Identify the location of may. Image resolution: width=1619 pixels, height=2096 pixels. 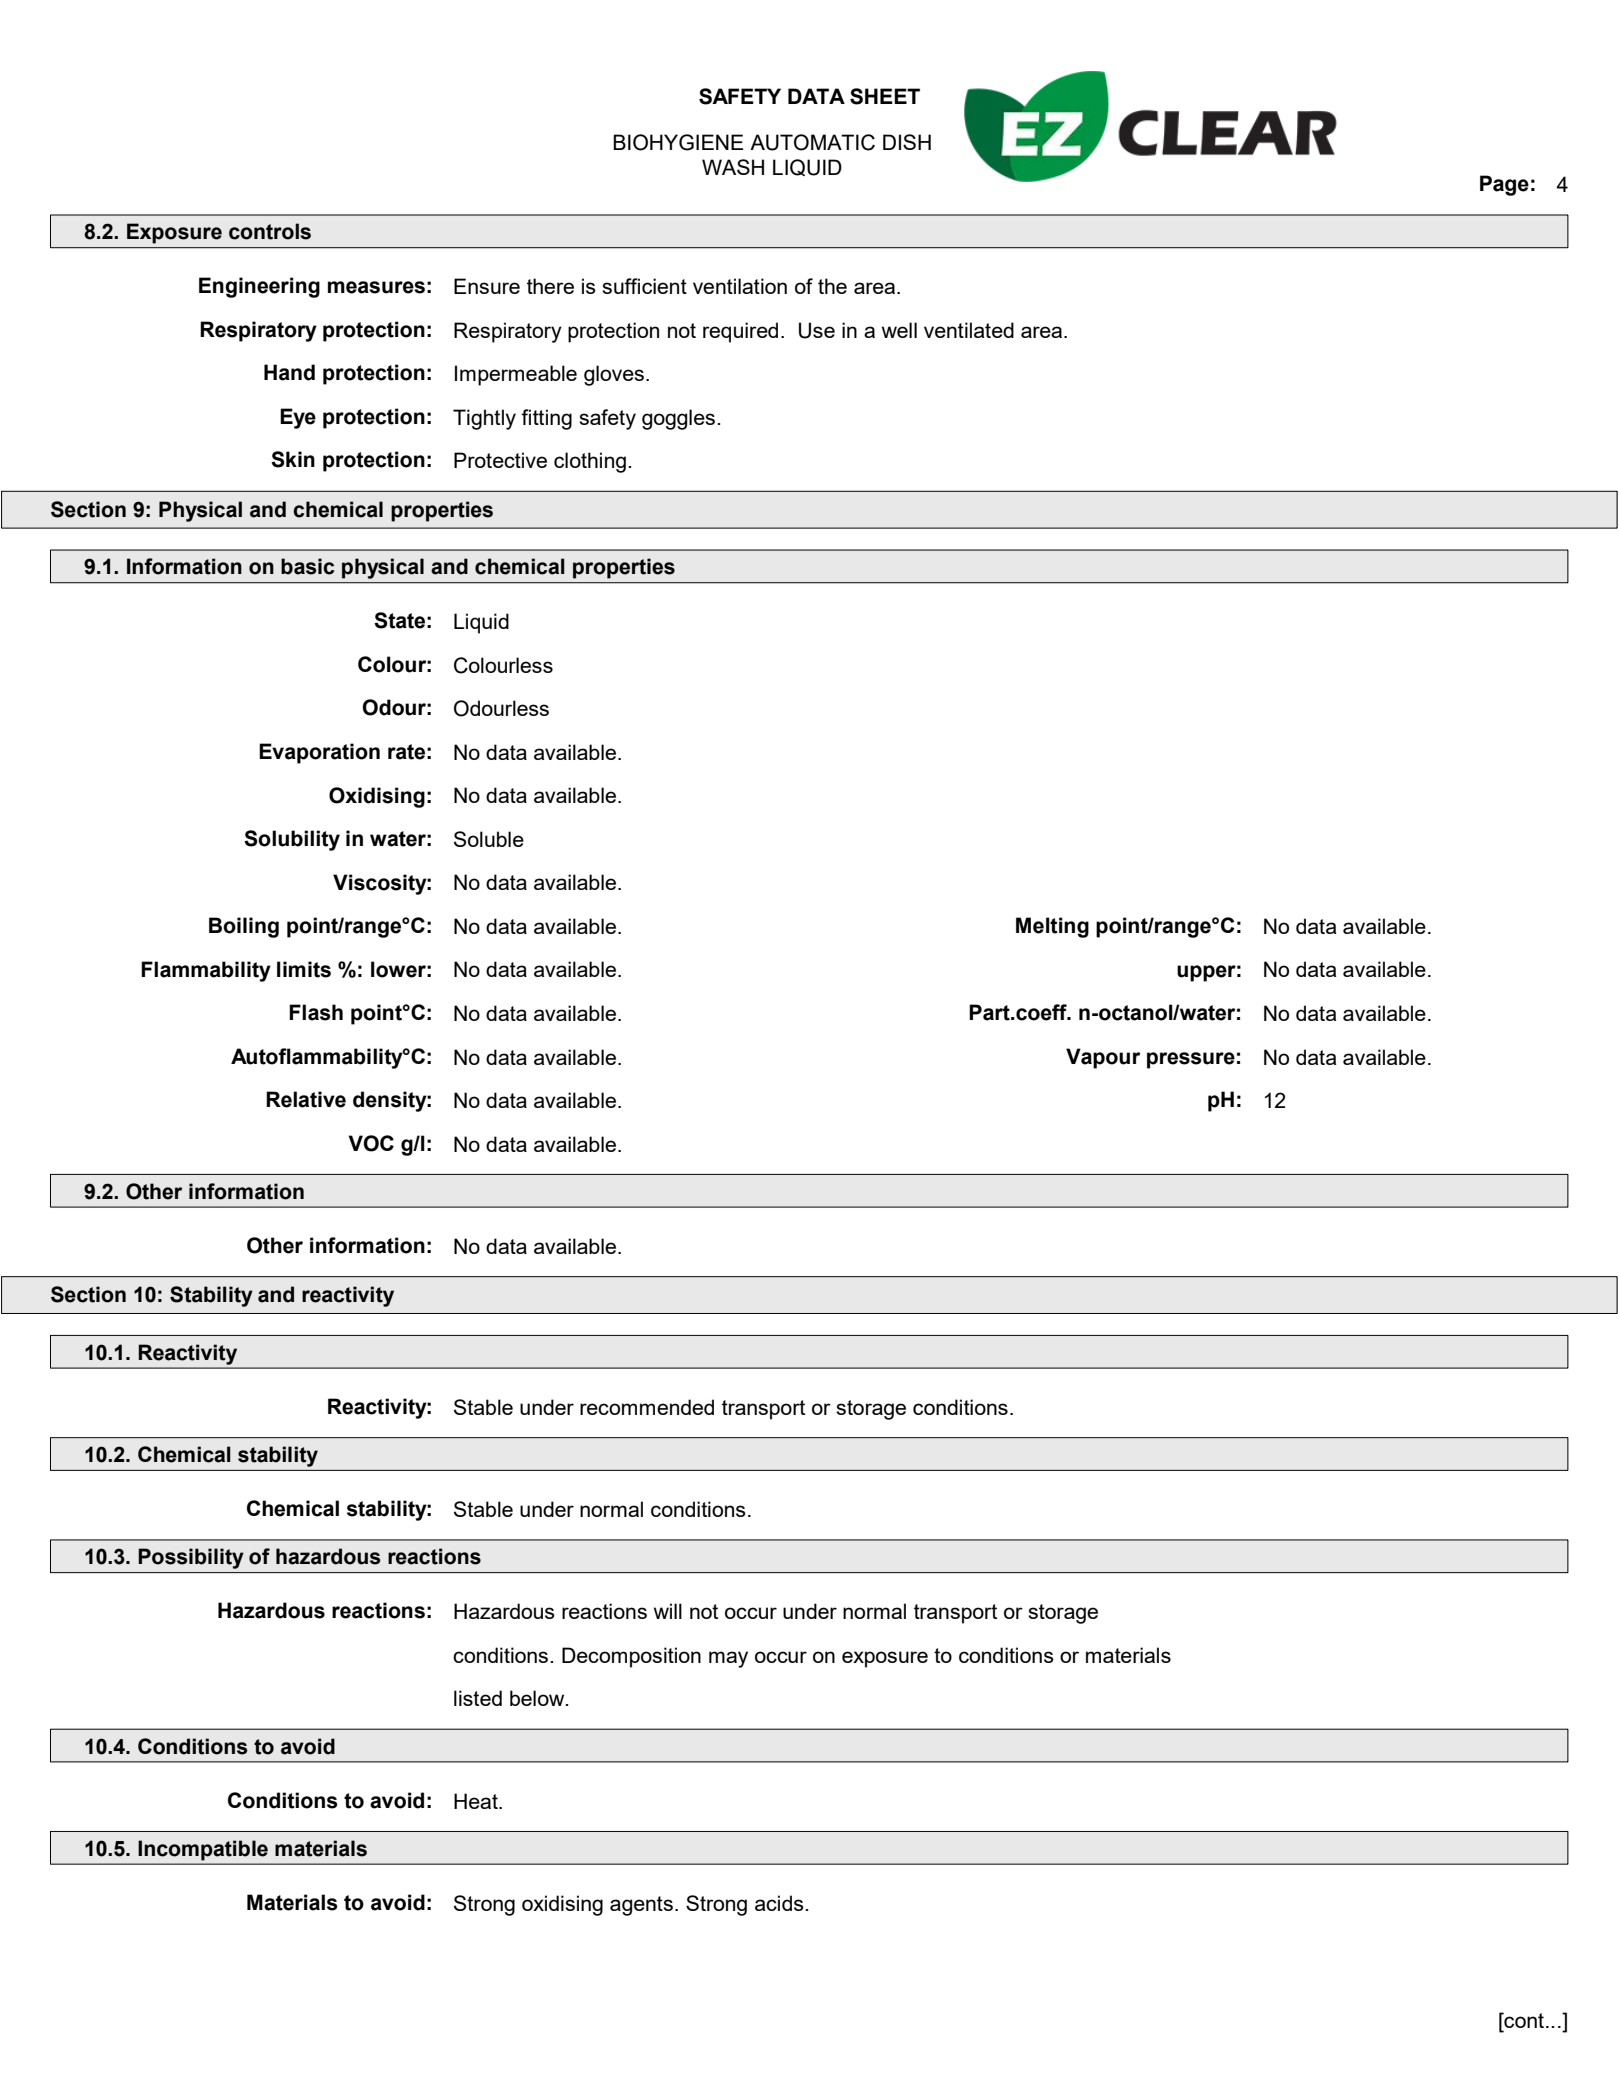
(728, 1659).
